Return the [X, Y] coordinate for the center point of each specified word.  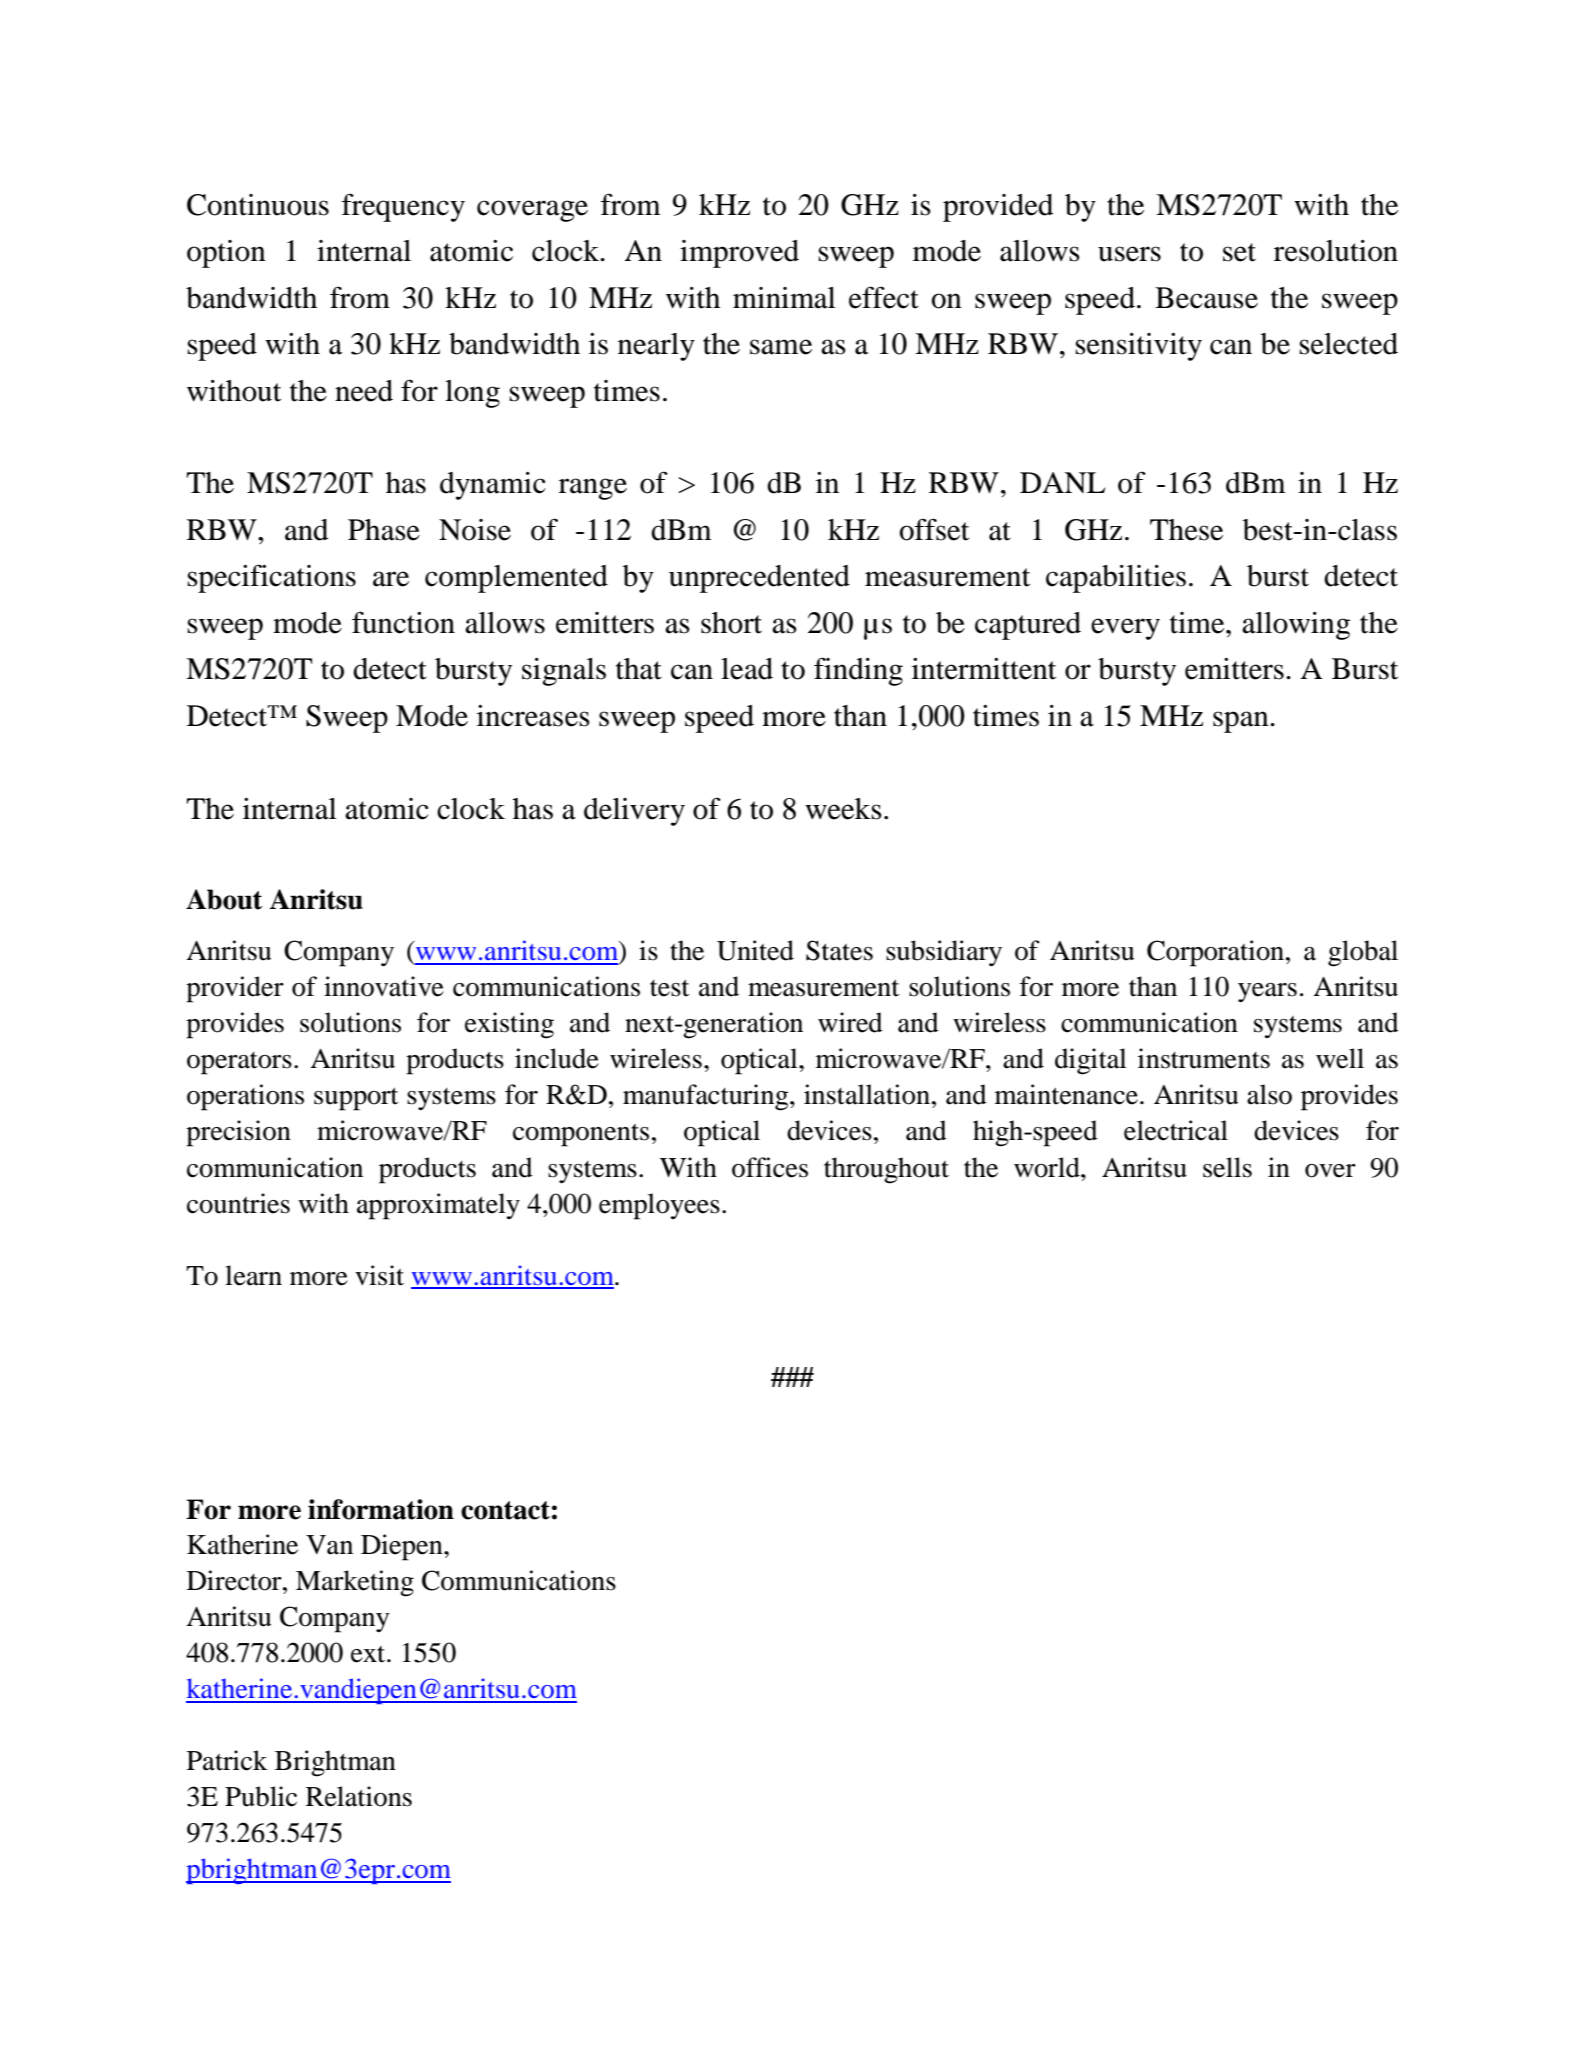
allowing [1296, 626]
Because [1206, 298]
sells [1227, 1167]
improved [739, 254]
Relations [359, 1796]
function [403, 622]
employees [659, 1206]
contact [505, 1510]
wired [850, 1022]
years [1267, 993]
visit [379, 1275]
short [731, 623]
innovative [384, 986]
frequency [403, 207]
